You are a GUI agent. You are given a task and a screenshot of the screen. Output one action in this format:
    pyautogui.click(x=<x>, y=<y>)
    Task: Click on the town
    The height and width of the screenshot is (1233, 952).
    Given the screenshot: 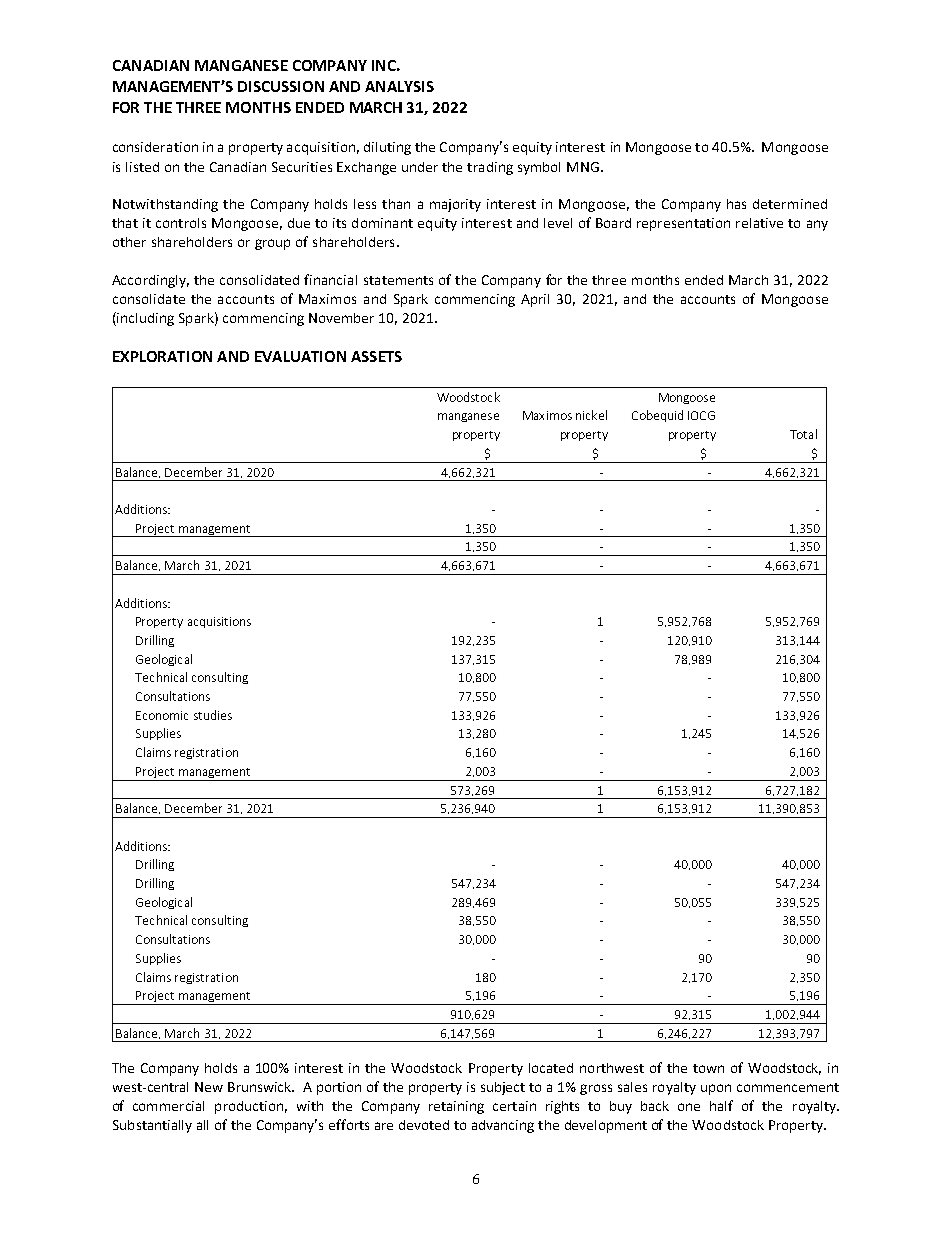 What is the action you would take?
    pyautogui.click(x=708, y=1068)
